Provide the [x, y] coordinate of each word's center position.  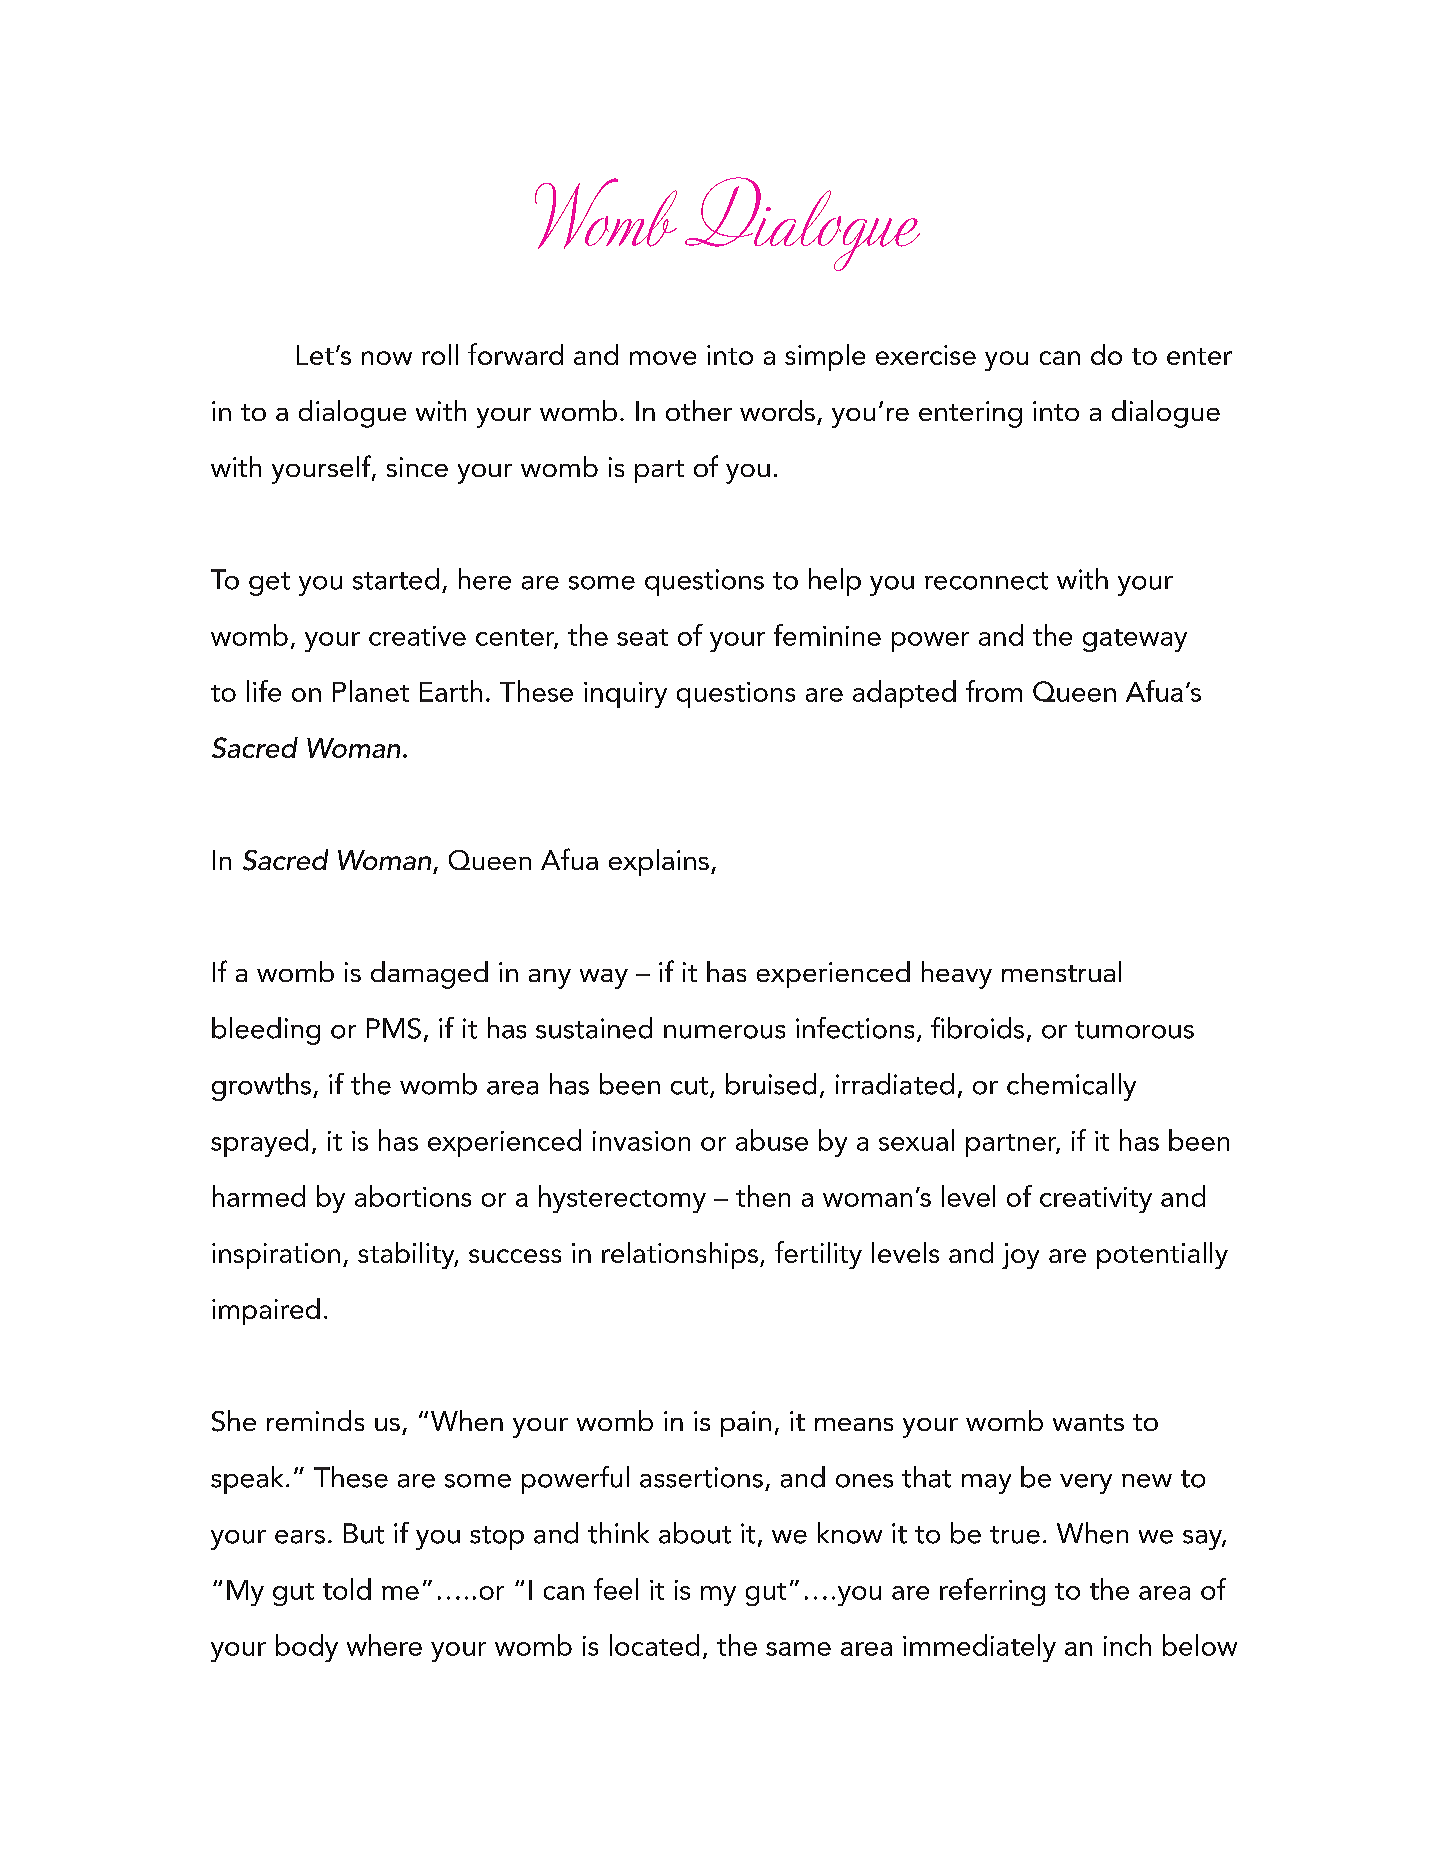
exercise [926, 355]
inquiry [625, 695]
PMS [394, 1028]
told [347, 1589]
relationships [680, 1255]
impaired [266, 1311]
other [699, 410]
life [264, 691]
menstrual [1061, 971]
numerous [724, 1032]
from [994, 691]
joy [1020, 1256]
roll [440, 354]
